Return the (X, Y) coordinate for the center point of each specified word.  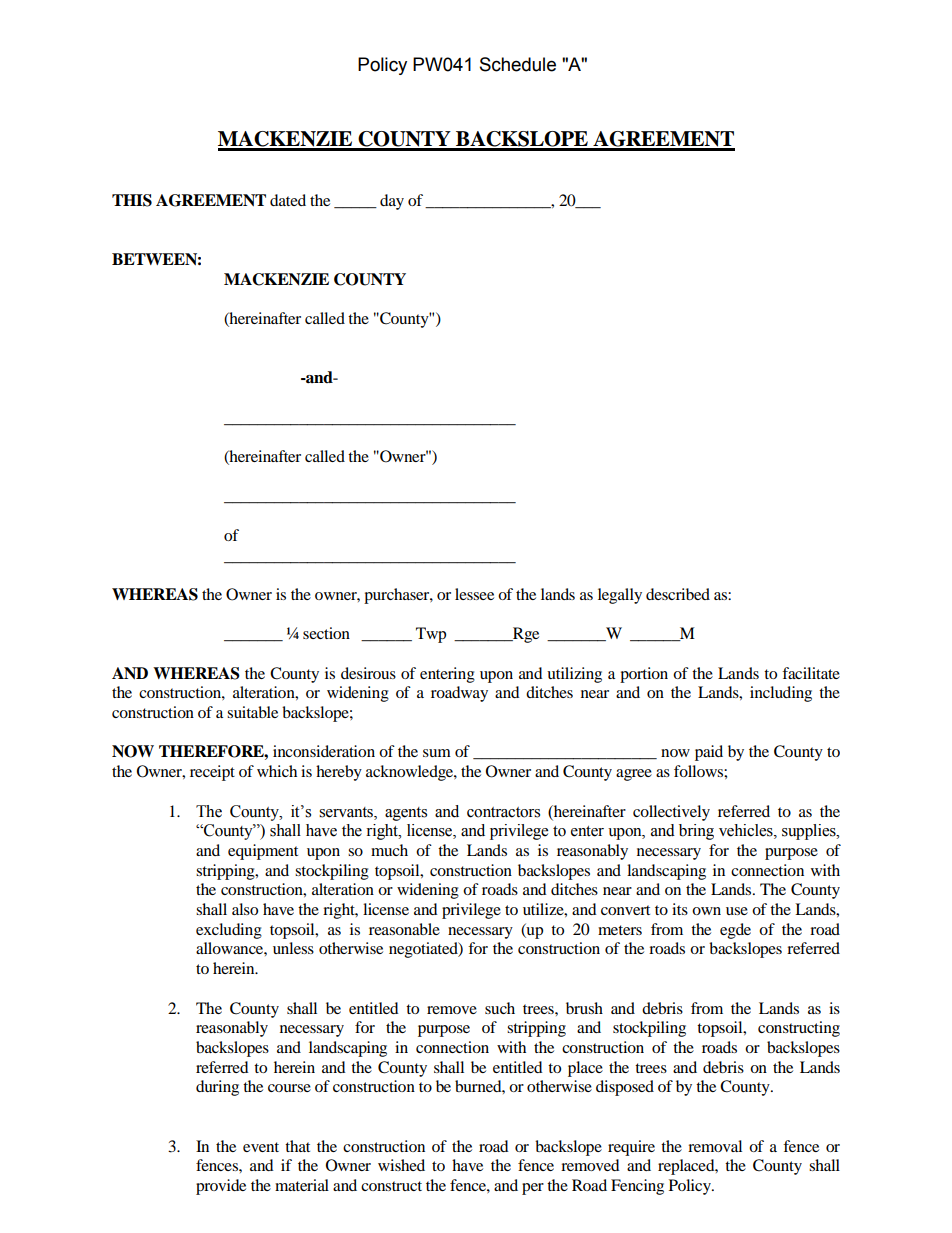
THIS (132, 200)
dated (288, 200)
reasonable (404, 929)
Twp (431, 635)
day (392, 202)
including (781, 694)
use (737, 911)
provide (221, 1187)
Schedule (518, 64)
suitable (252, 712)
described (678, 594)
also (245, 909)
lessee (474, 594)
